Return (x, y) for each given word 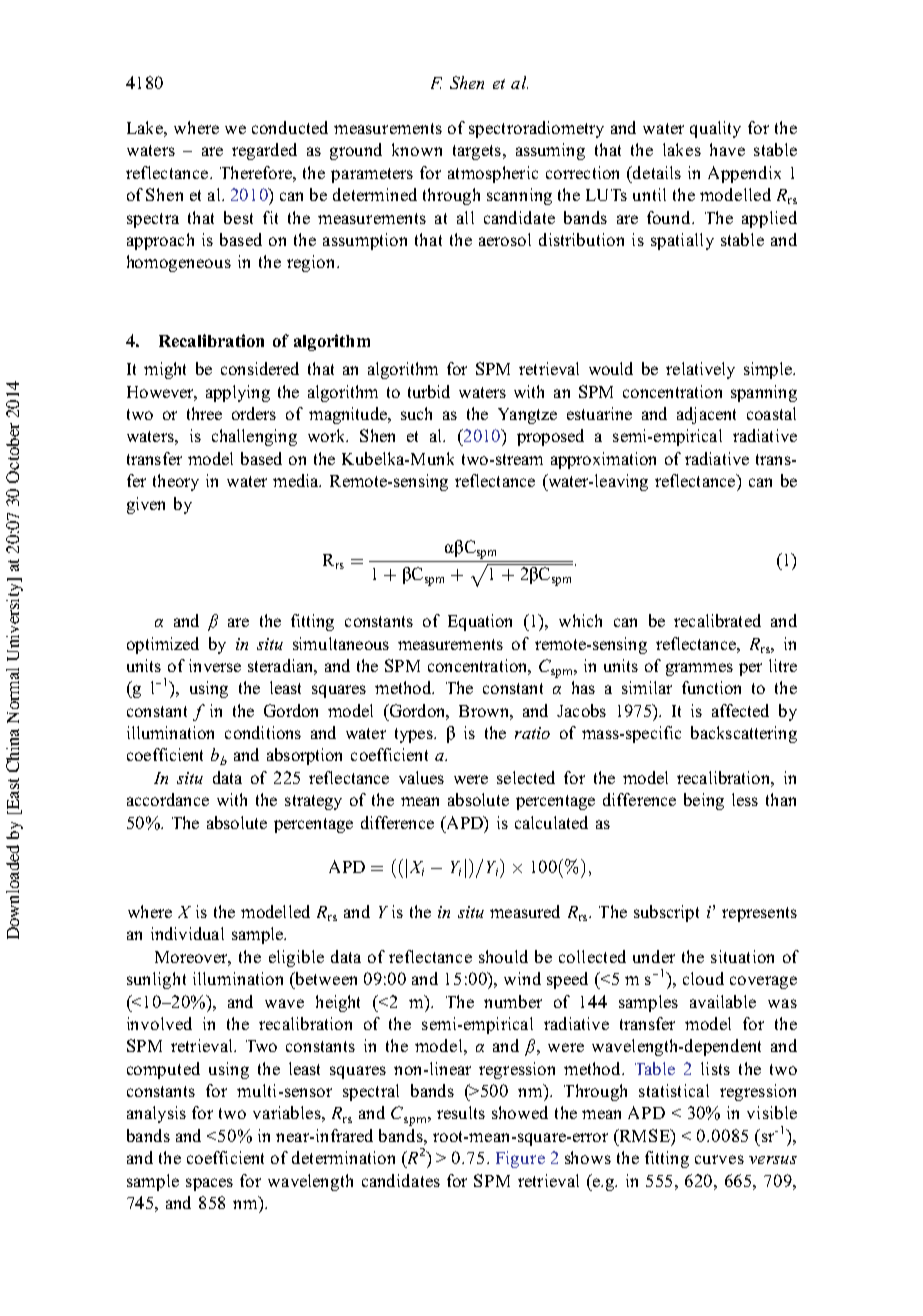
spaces (209, 1184)
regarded (264, 151)
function (711, 687)
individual (187, 933)
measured (525, 911)
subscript (666, 913)
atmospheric (493, 174)
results (461, 1112)
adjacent (706, 415)
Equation (480, 622)
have (727, 149)
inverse (215, 665)
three (204, 413)
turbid (429, 391)
